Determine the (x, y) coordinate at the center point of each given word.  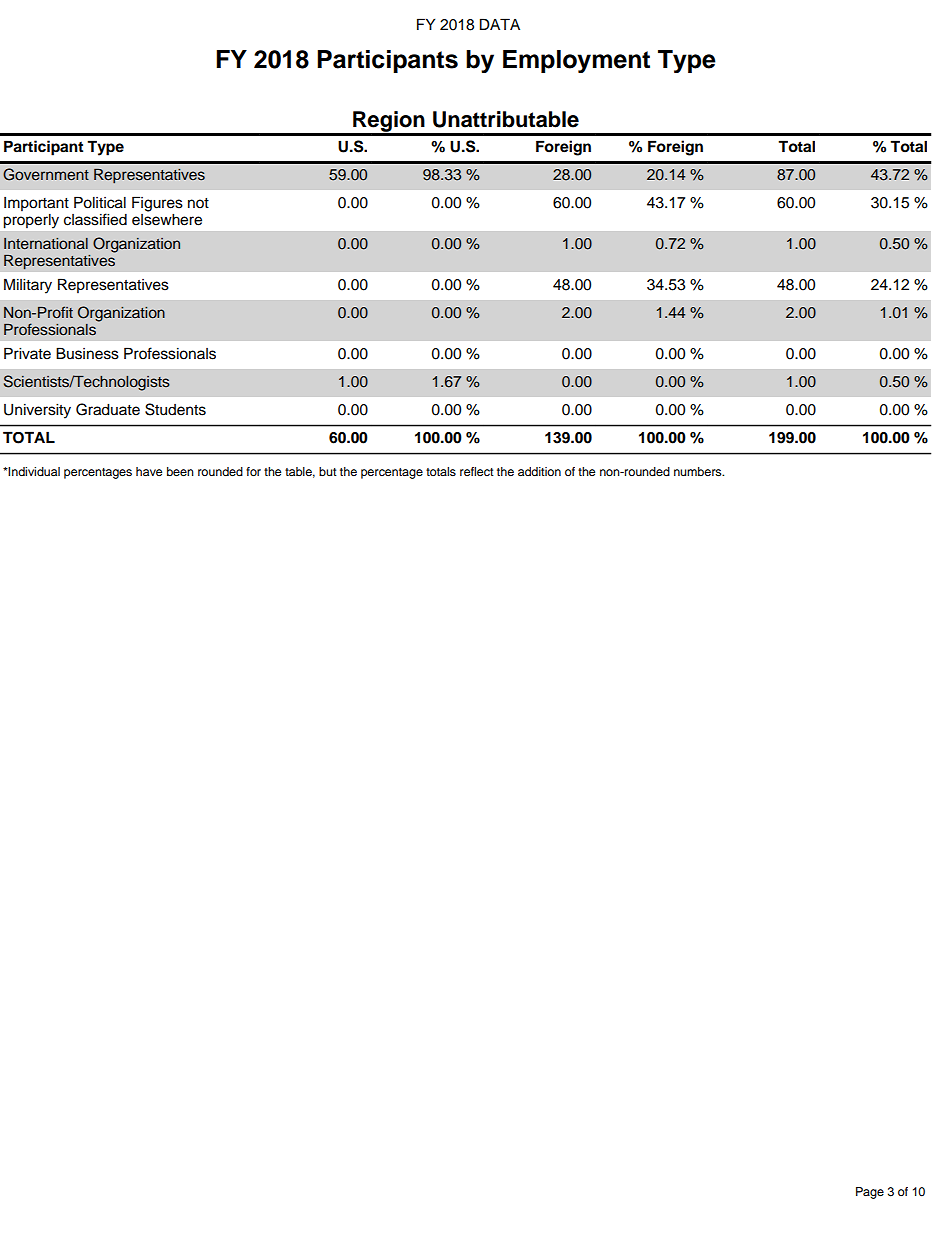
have (149, 471)
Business (87, 353)
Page (870, 1193)
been (180, 471)
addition (539, 471)
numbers (699, 471)
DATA (500, 24)
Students (175, 409)
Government (46, 174)
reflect (477, 471)
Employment (576, 61)
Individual (33, 471)
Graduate (108, 409)
